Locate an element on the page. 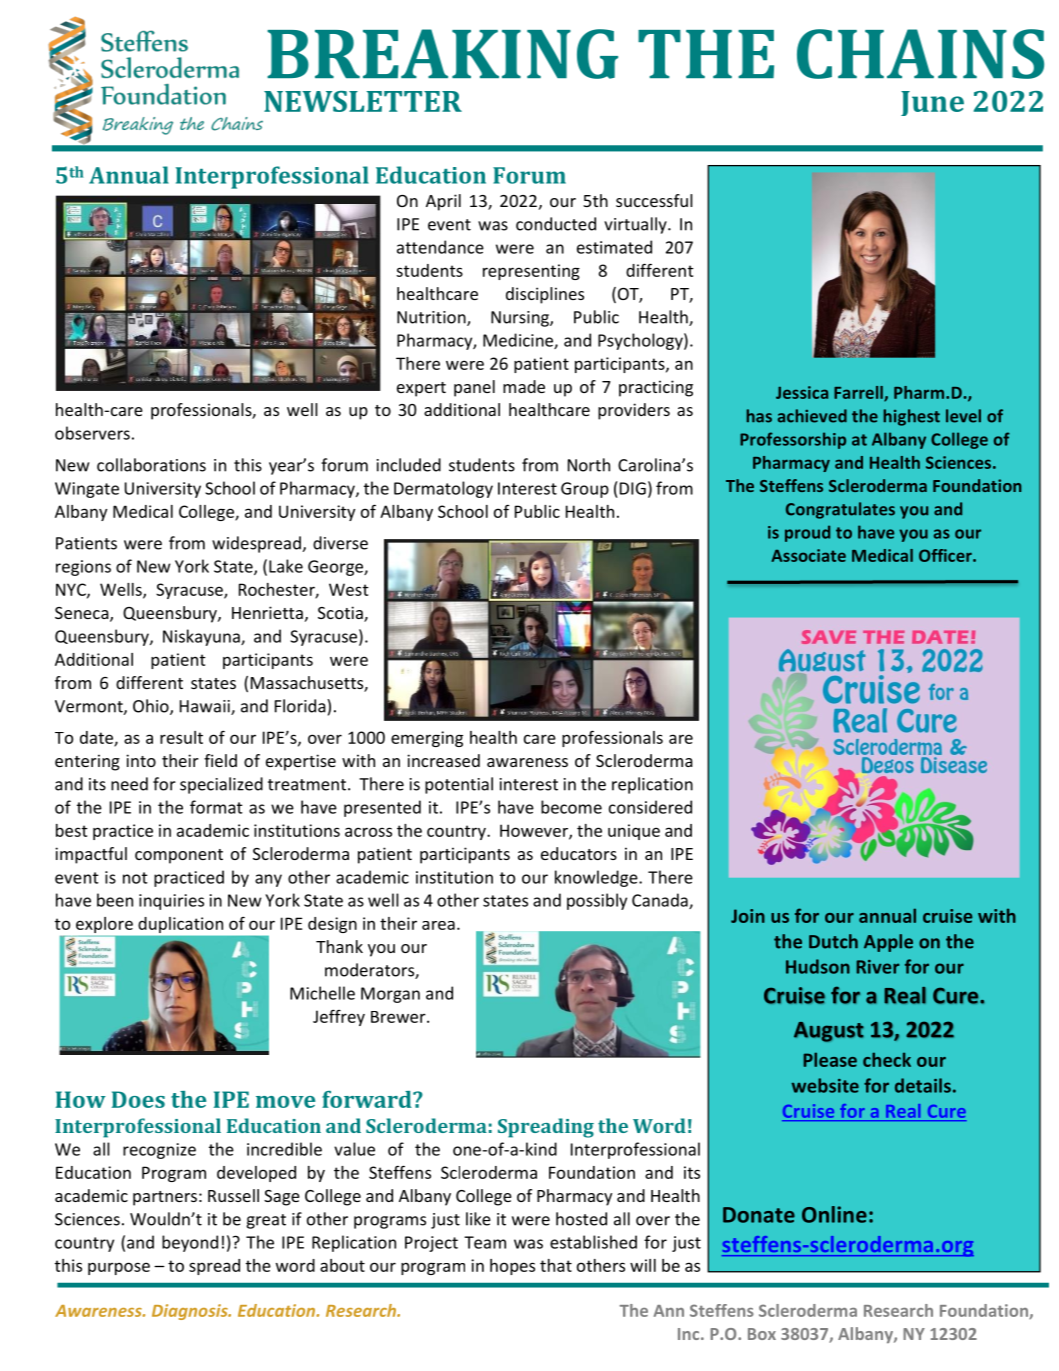  hopes is located at coordinates (512, 1267).
